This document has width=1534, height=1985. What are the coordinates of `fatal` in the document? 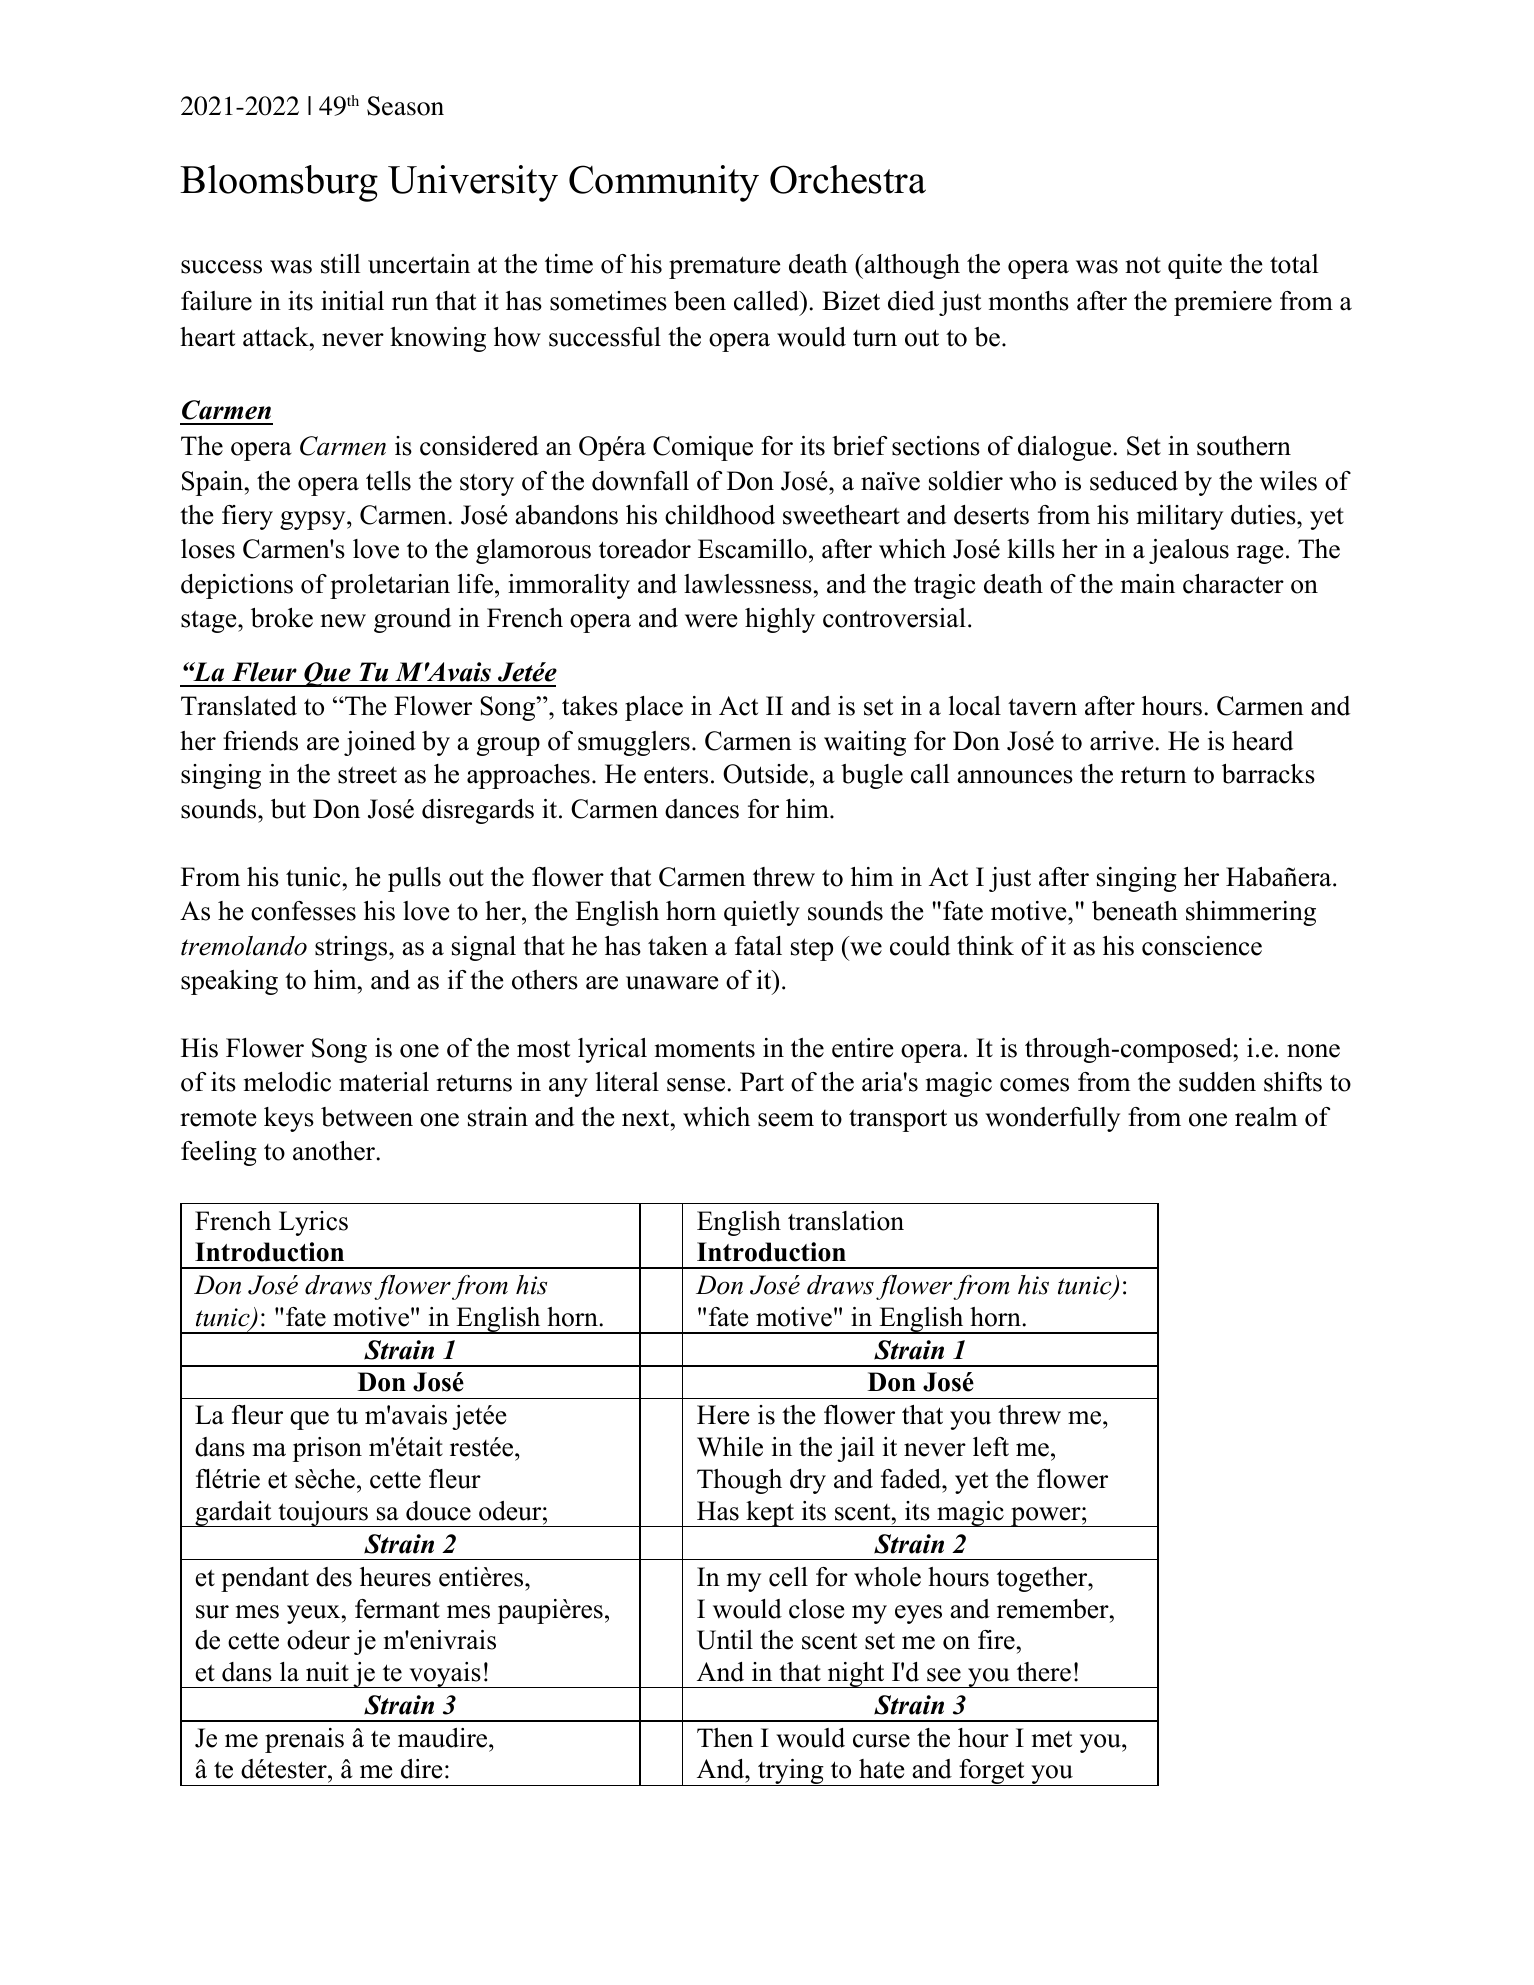 It's located at (758, 946).
